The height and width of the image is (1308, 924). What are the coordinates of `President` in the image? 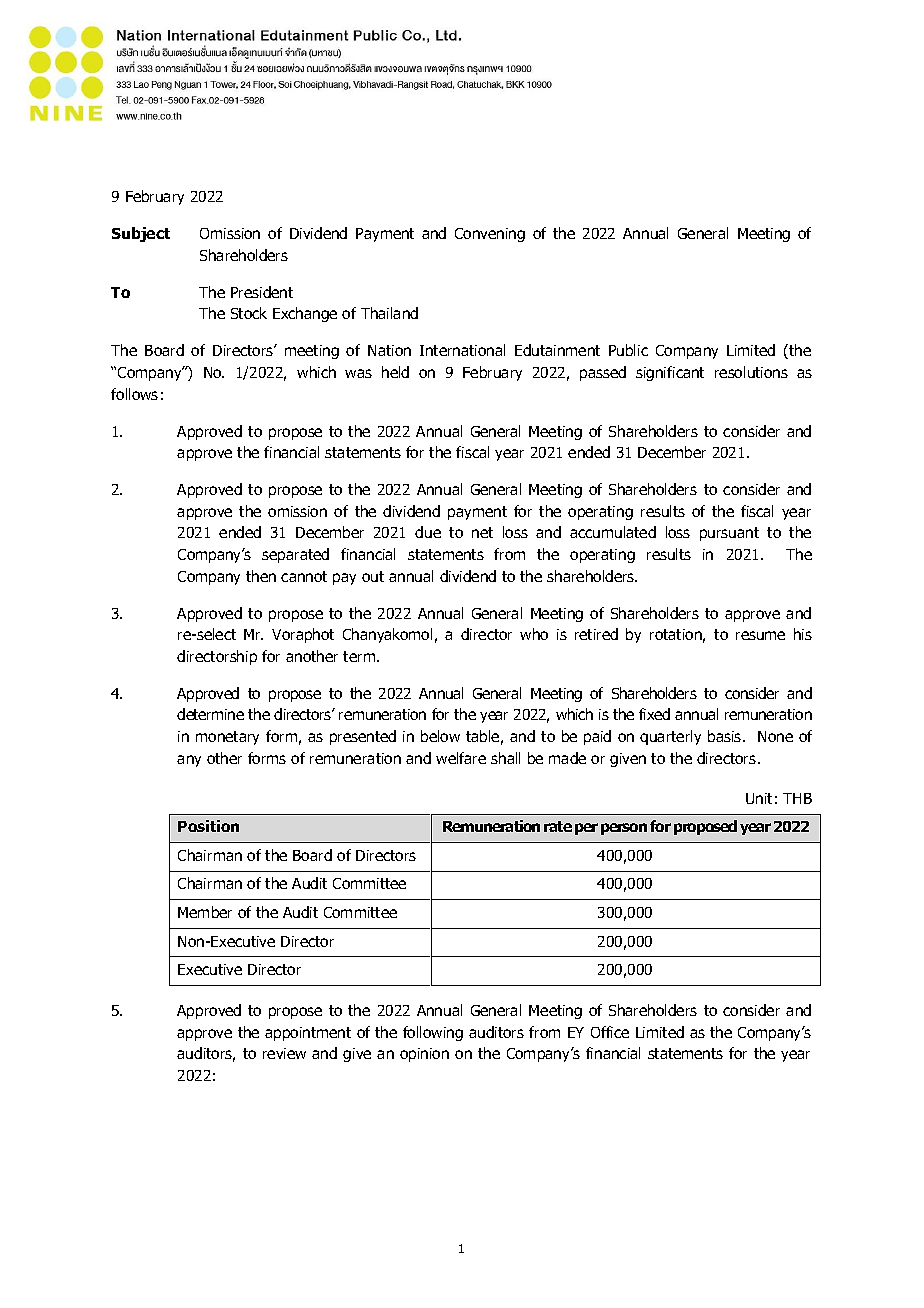 It's located at (262, 292).
